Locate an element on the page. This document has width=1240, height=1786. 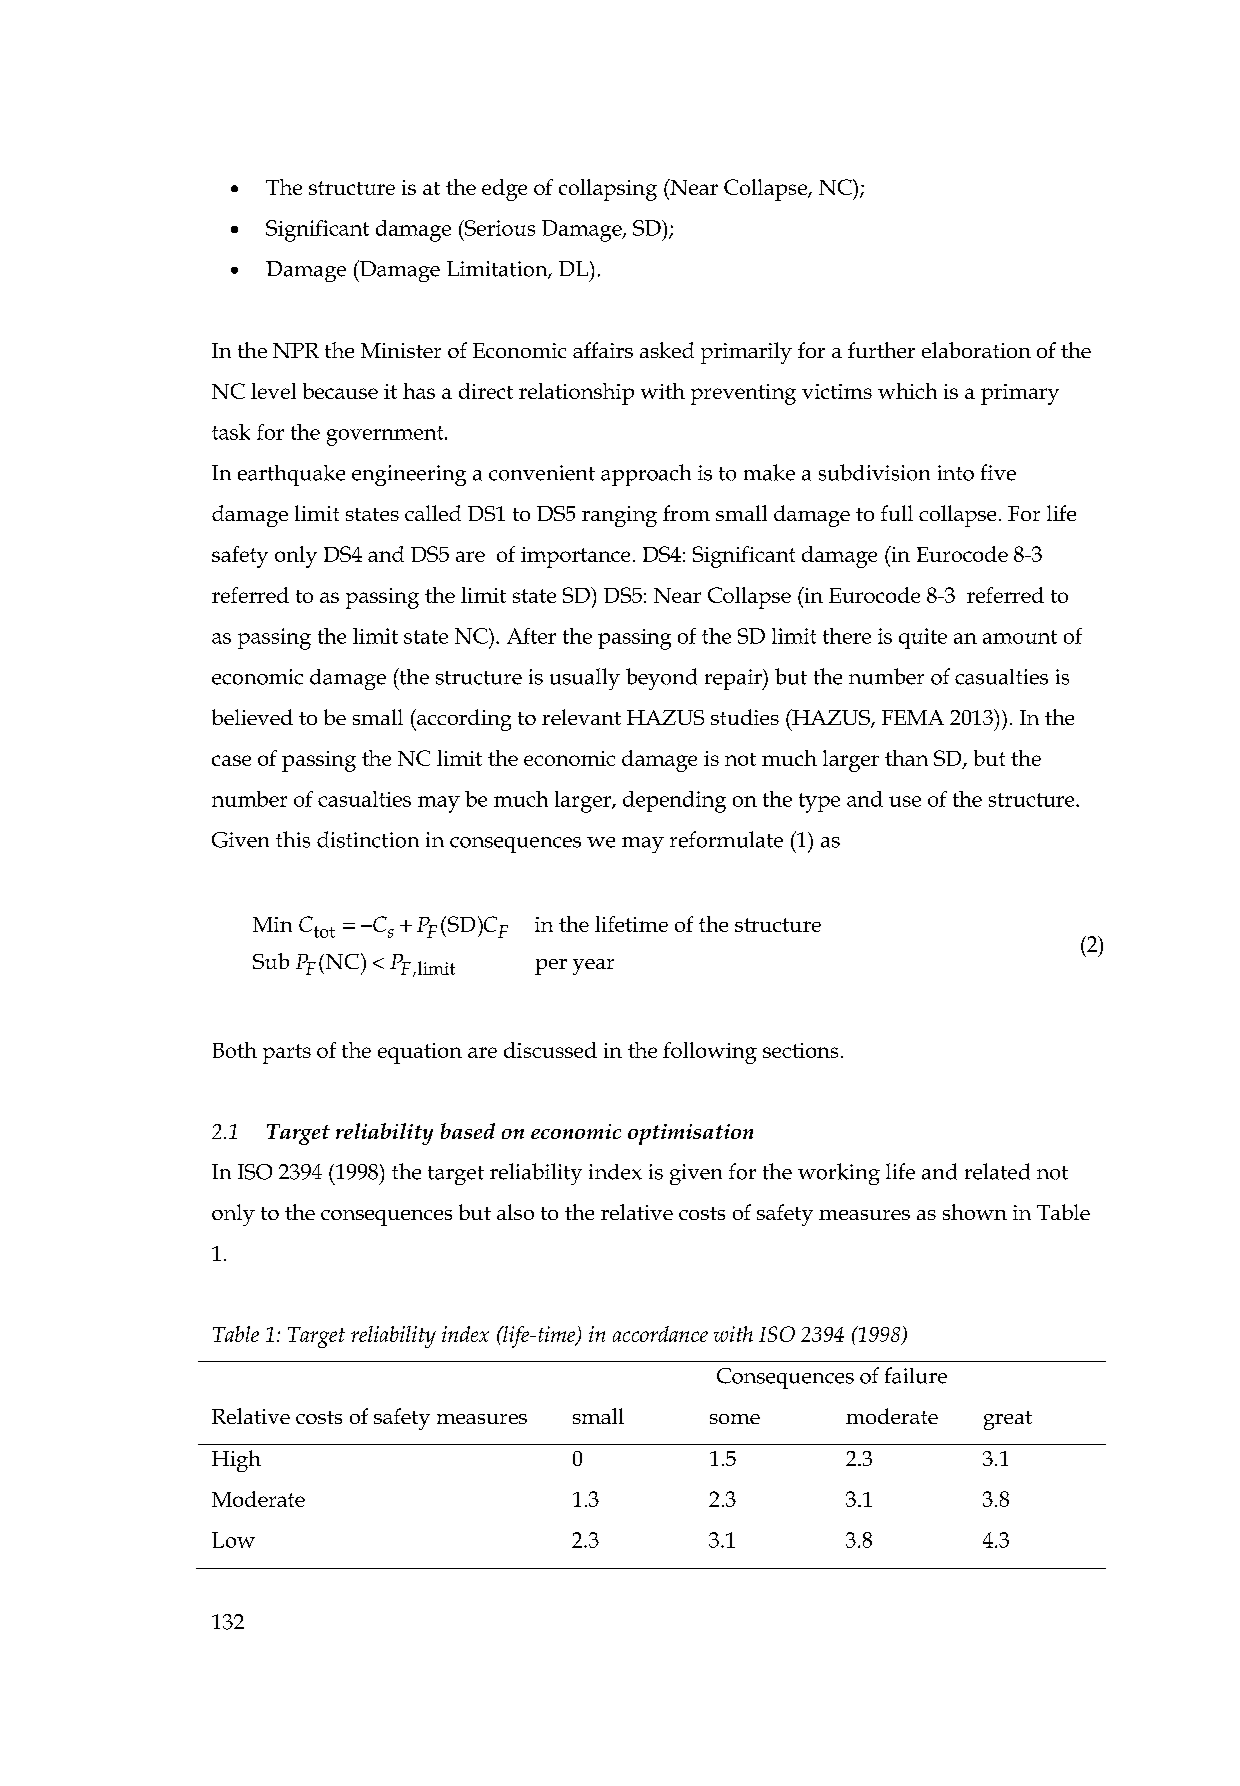
further is located at coordinates (881, 350).
